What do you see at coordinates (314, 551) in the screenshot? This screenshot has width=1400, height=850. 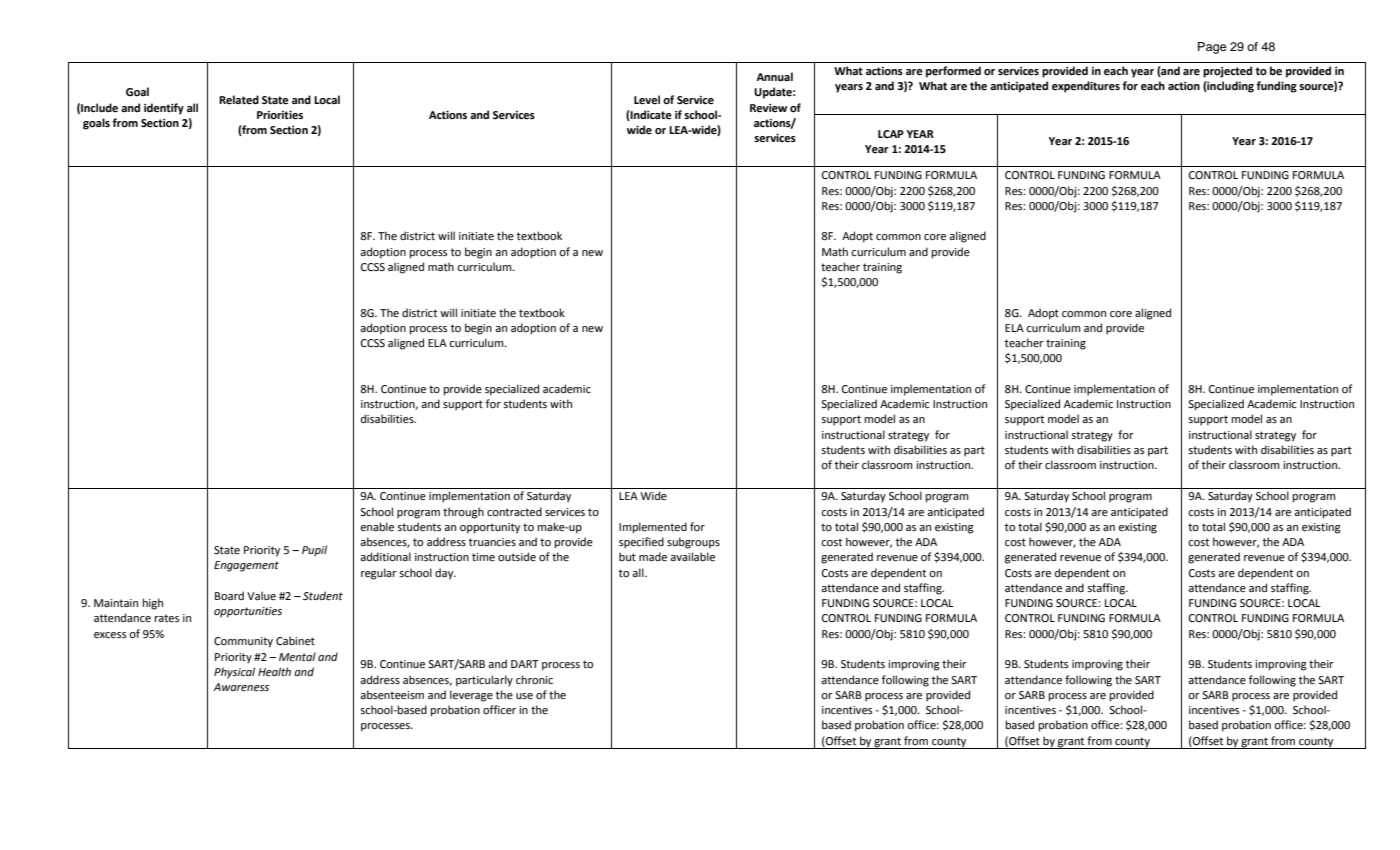 I see `Pupil` at bounding box center [314, 551].
